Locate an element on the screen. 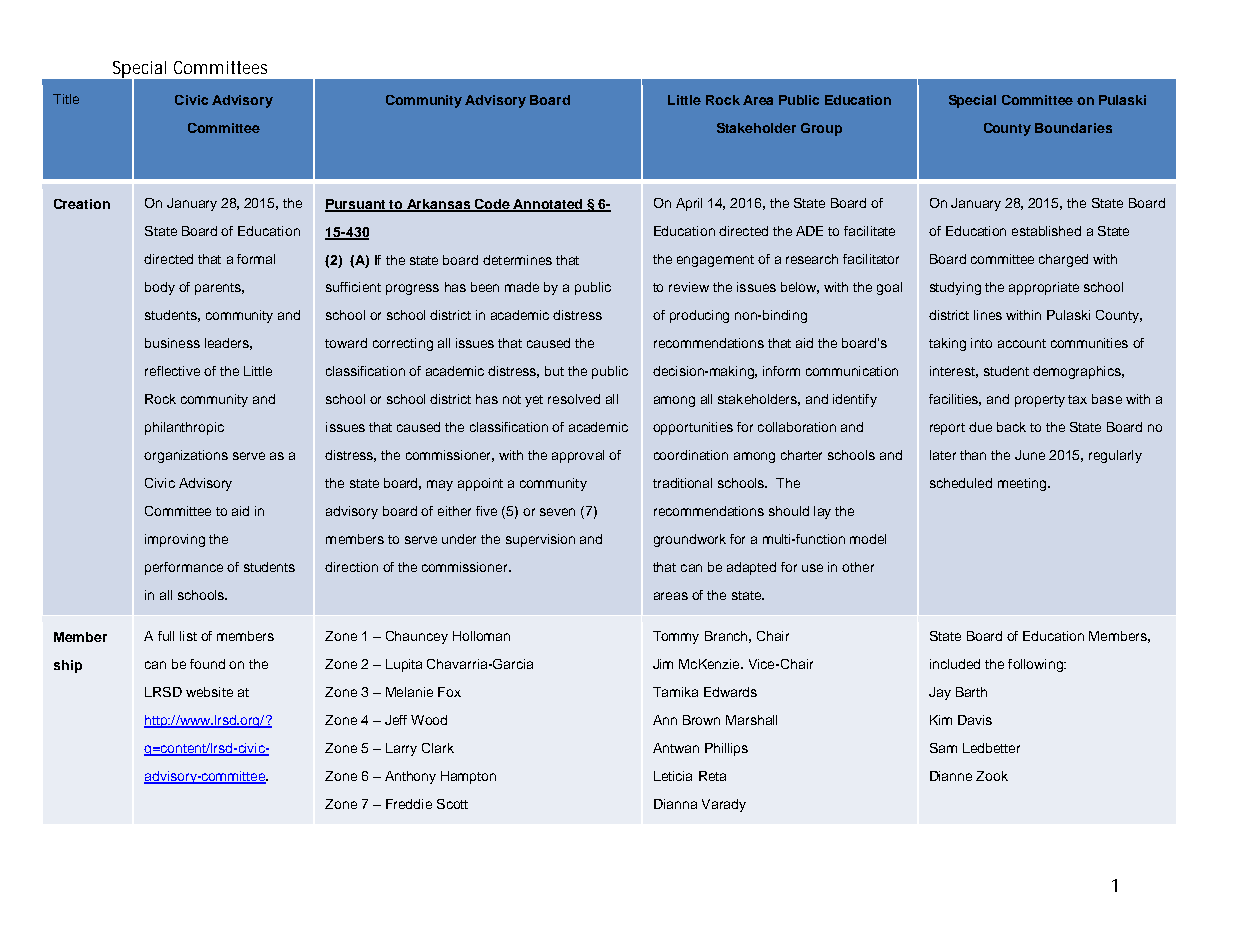  Boundaries is located at coordinates (1073, 128).
